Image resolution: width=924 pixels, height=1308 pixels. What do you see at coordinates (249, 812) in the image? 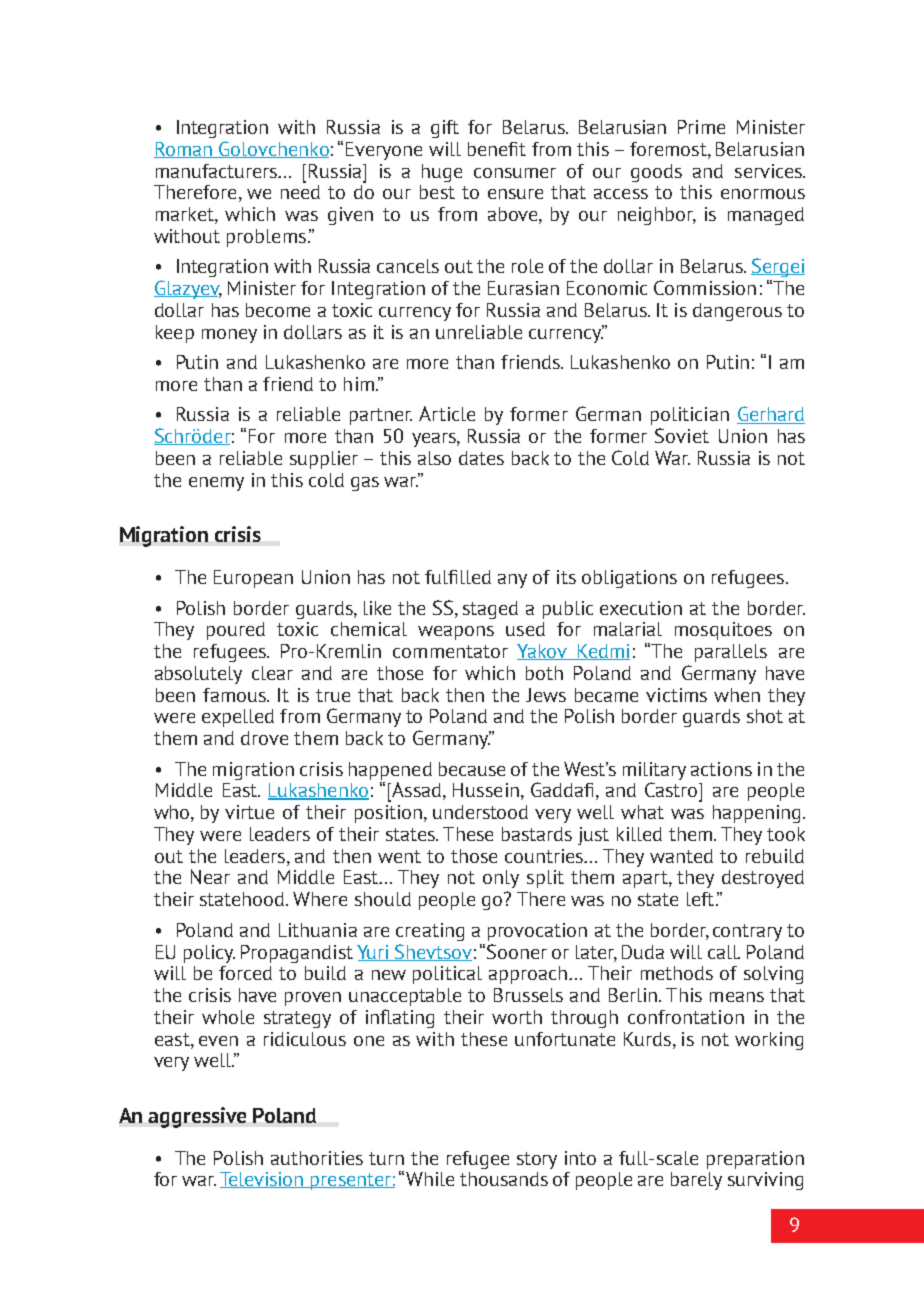
I see `virtue` at bounding box center [249, 812].
